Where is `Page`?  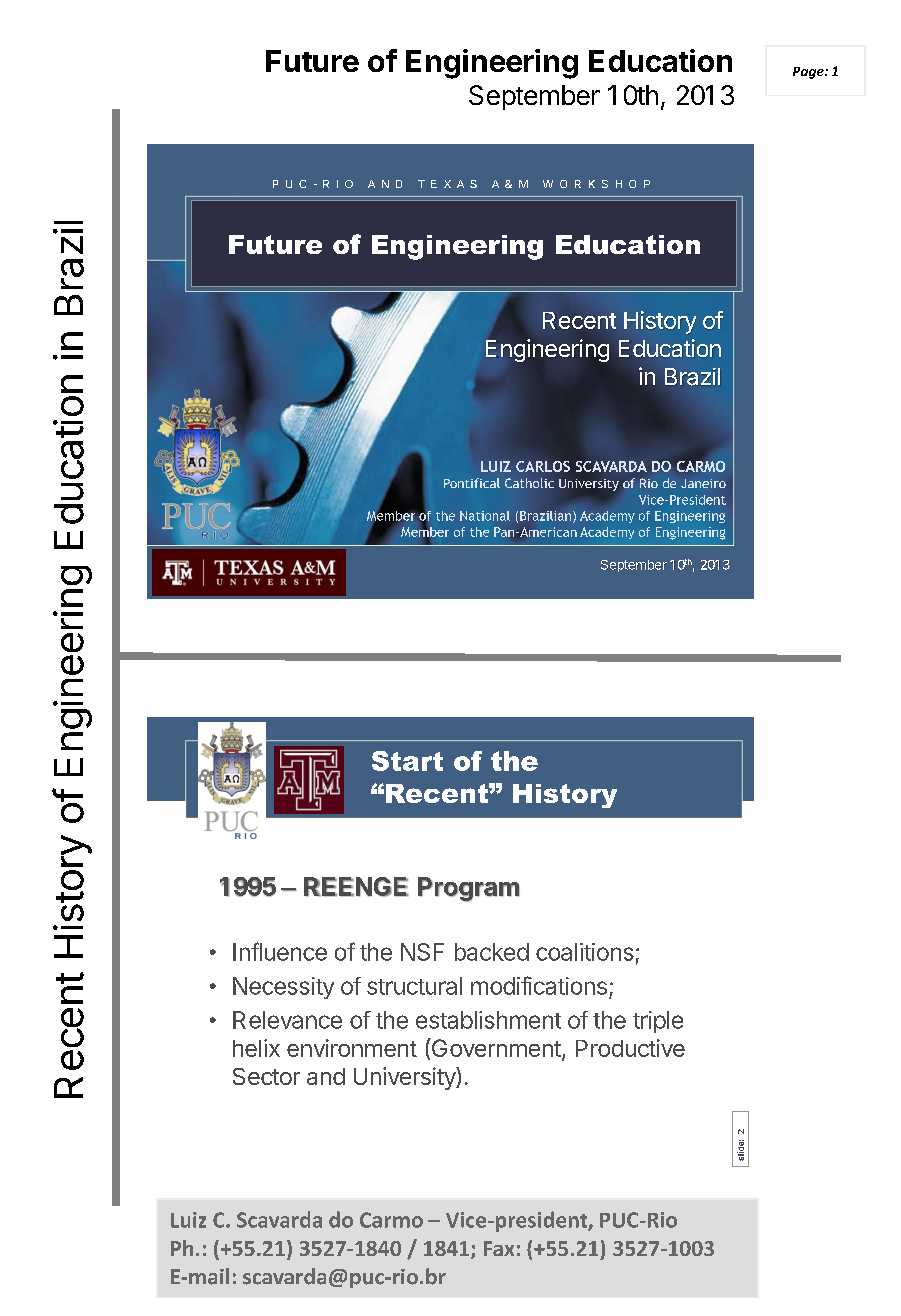
Page is located at coordinates (809, 73).
